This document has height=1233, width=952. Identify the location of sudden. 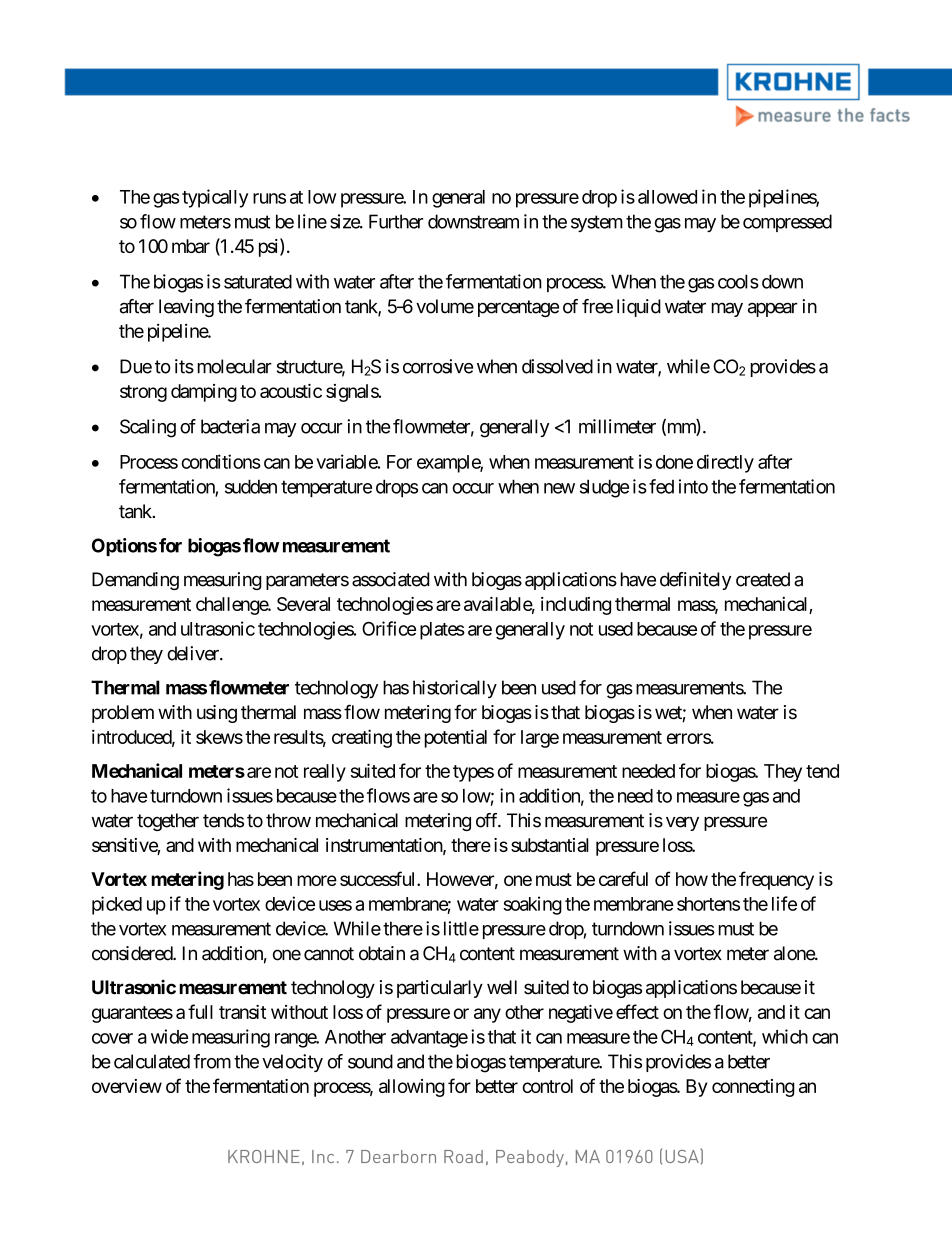
(251, 486).
